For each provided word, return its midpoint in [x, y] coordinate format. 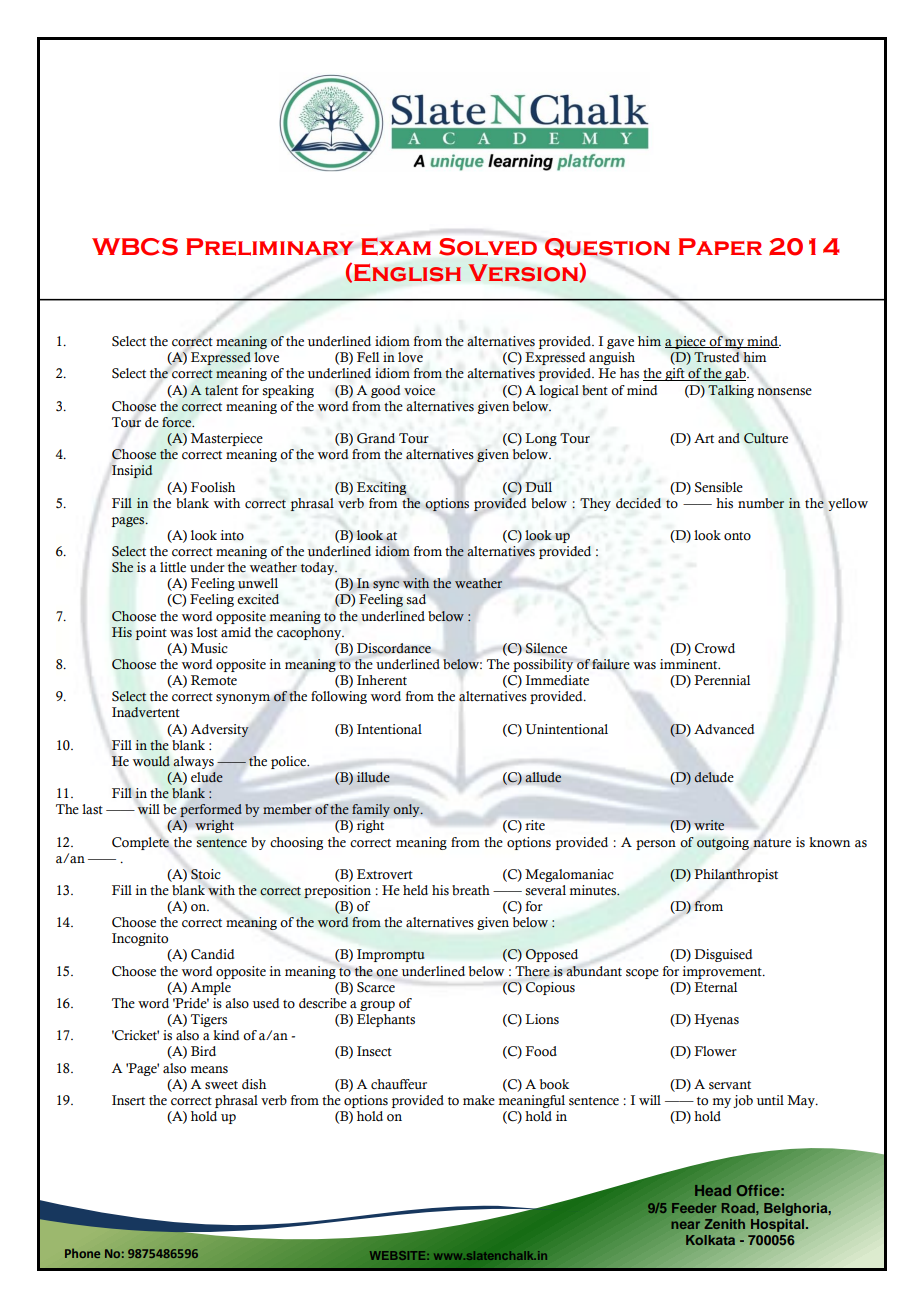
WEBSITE [399, 1255]
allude [543, 777]
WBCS [135, 247]
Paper [720, 247]
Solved [488, 247]
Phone [82, 1253]
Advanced [724, 729]
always [193, 762]
